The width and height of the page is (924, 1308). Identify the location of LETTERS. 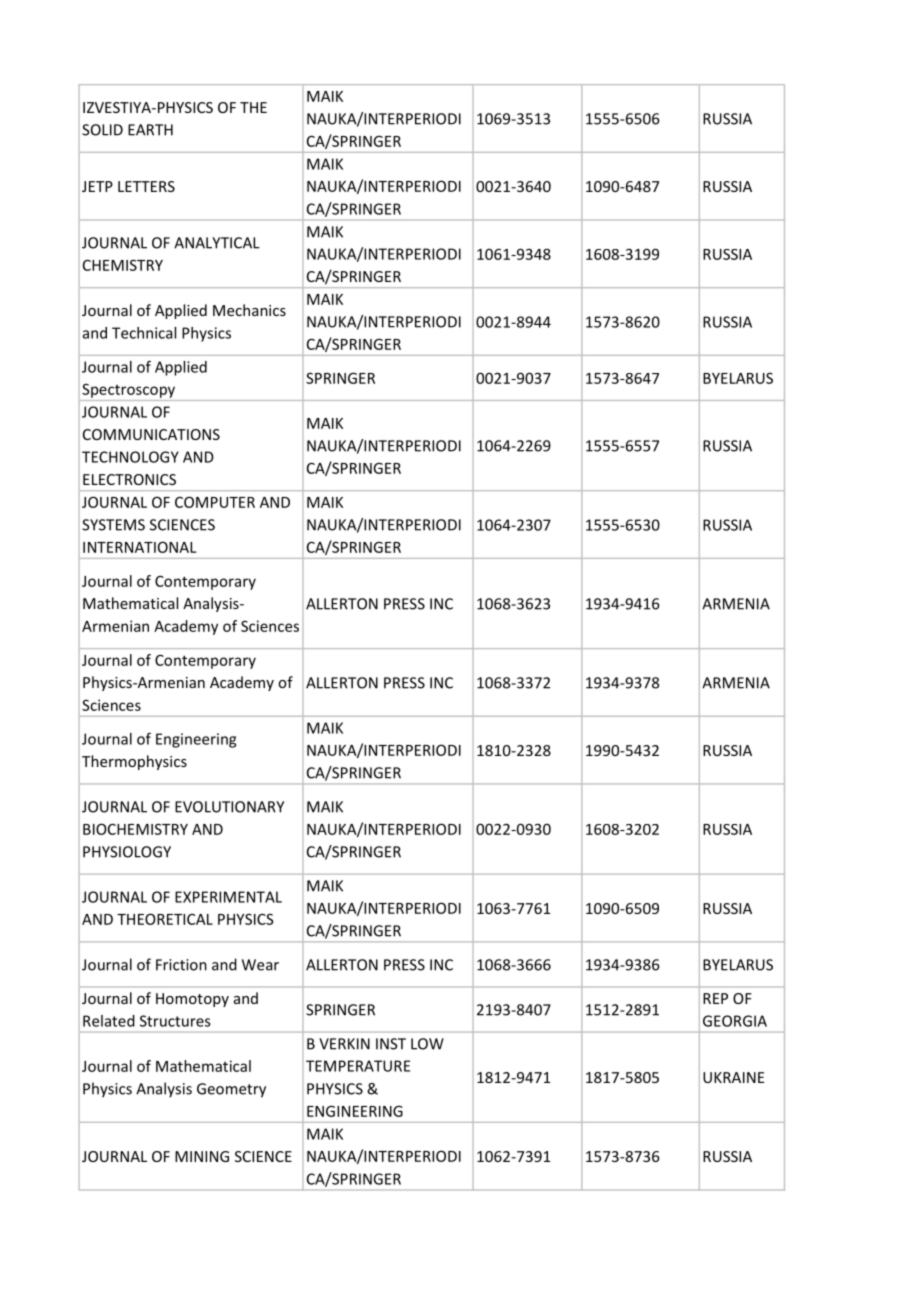
(146, 186).
